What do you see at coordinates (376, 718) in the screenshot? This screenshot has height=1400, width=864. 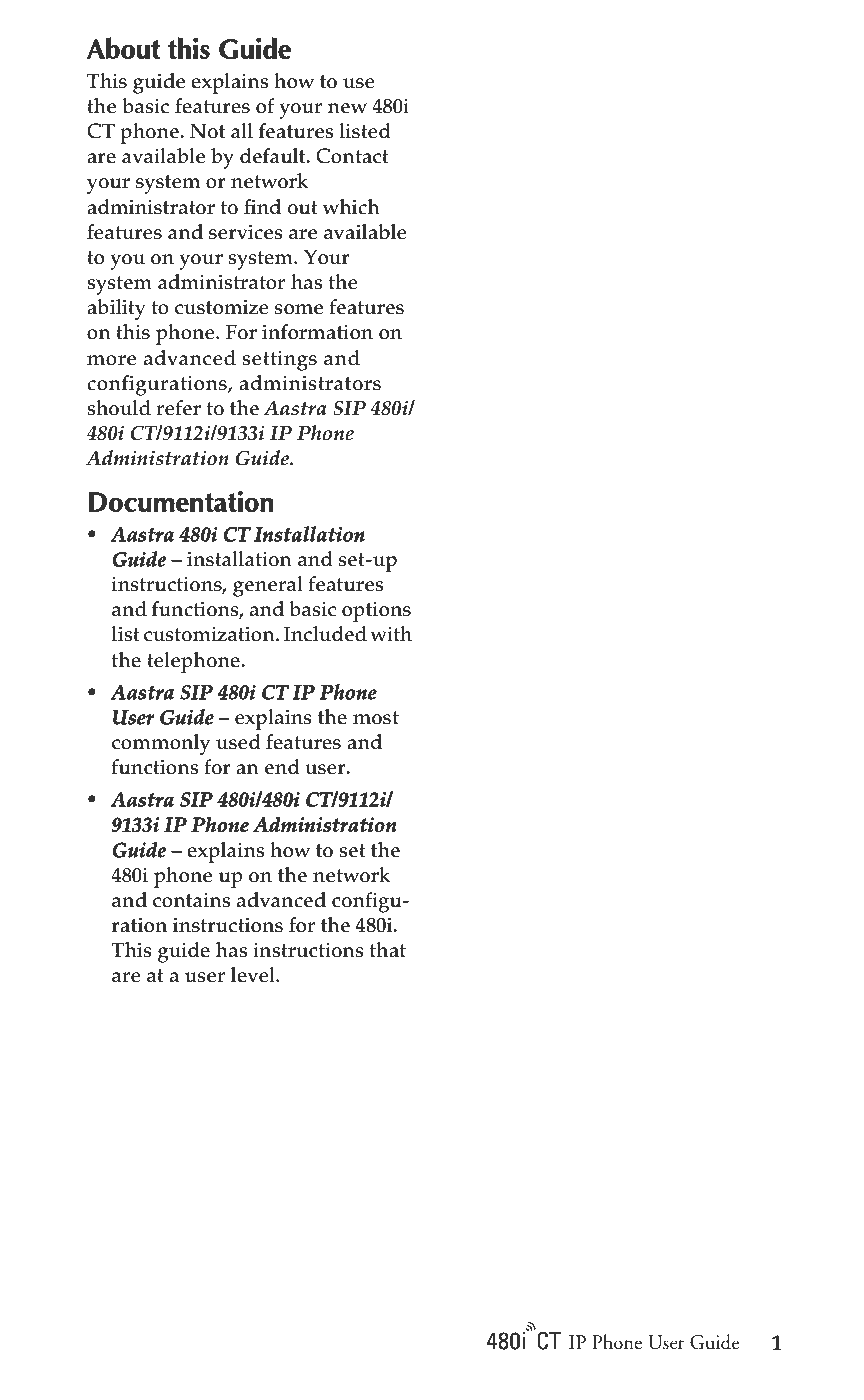 I see `most` at bounding box center [376, 718].
